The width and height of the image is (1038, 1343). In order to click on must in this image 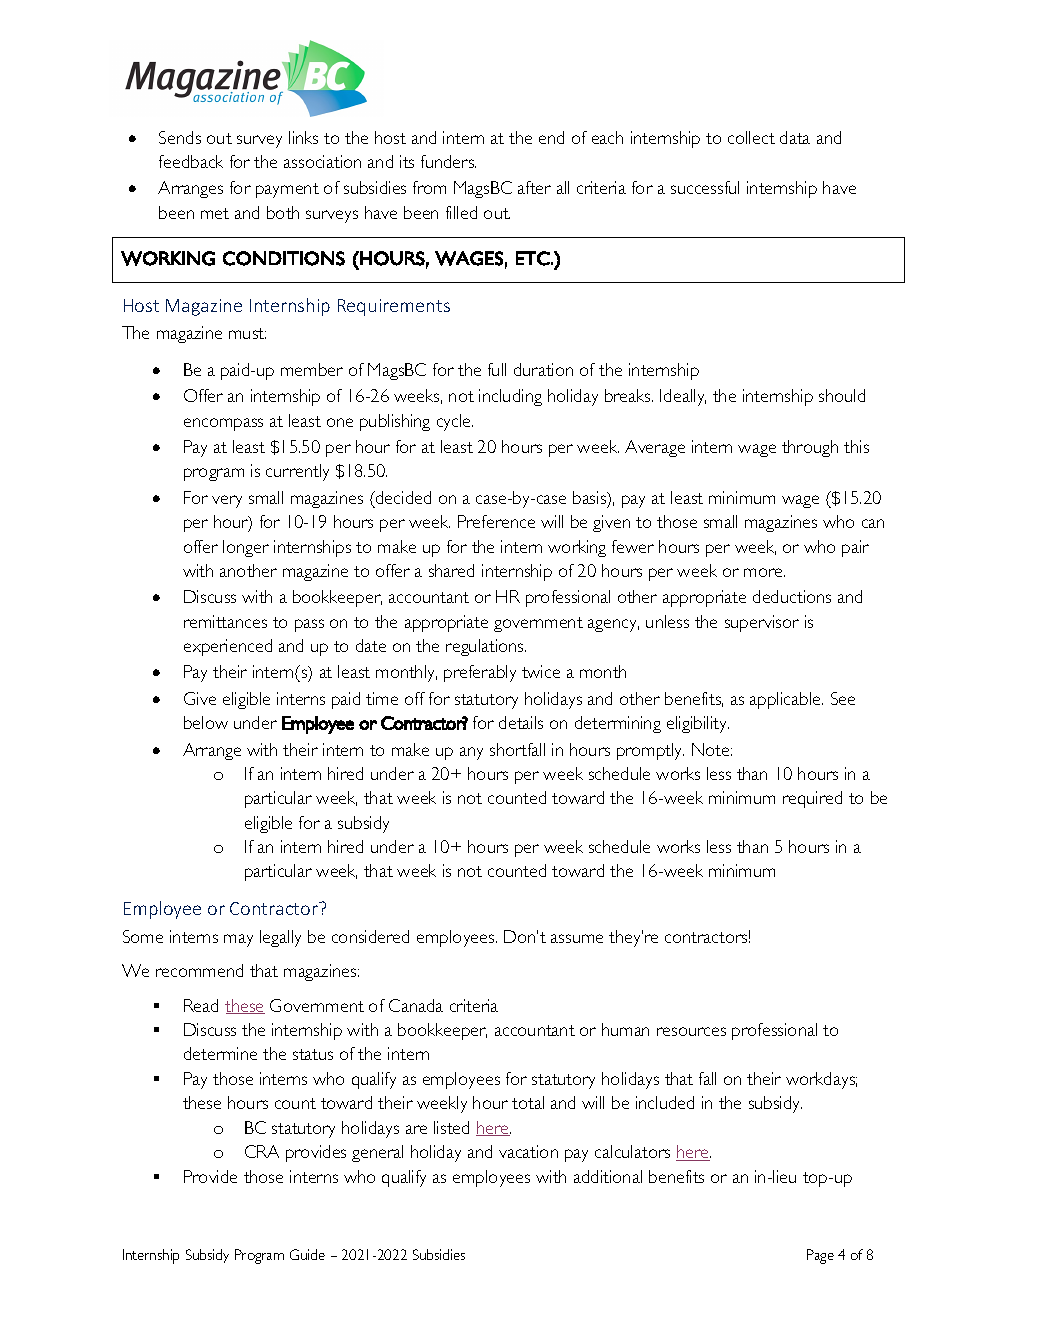, I will do `click(247, 333)`.
